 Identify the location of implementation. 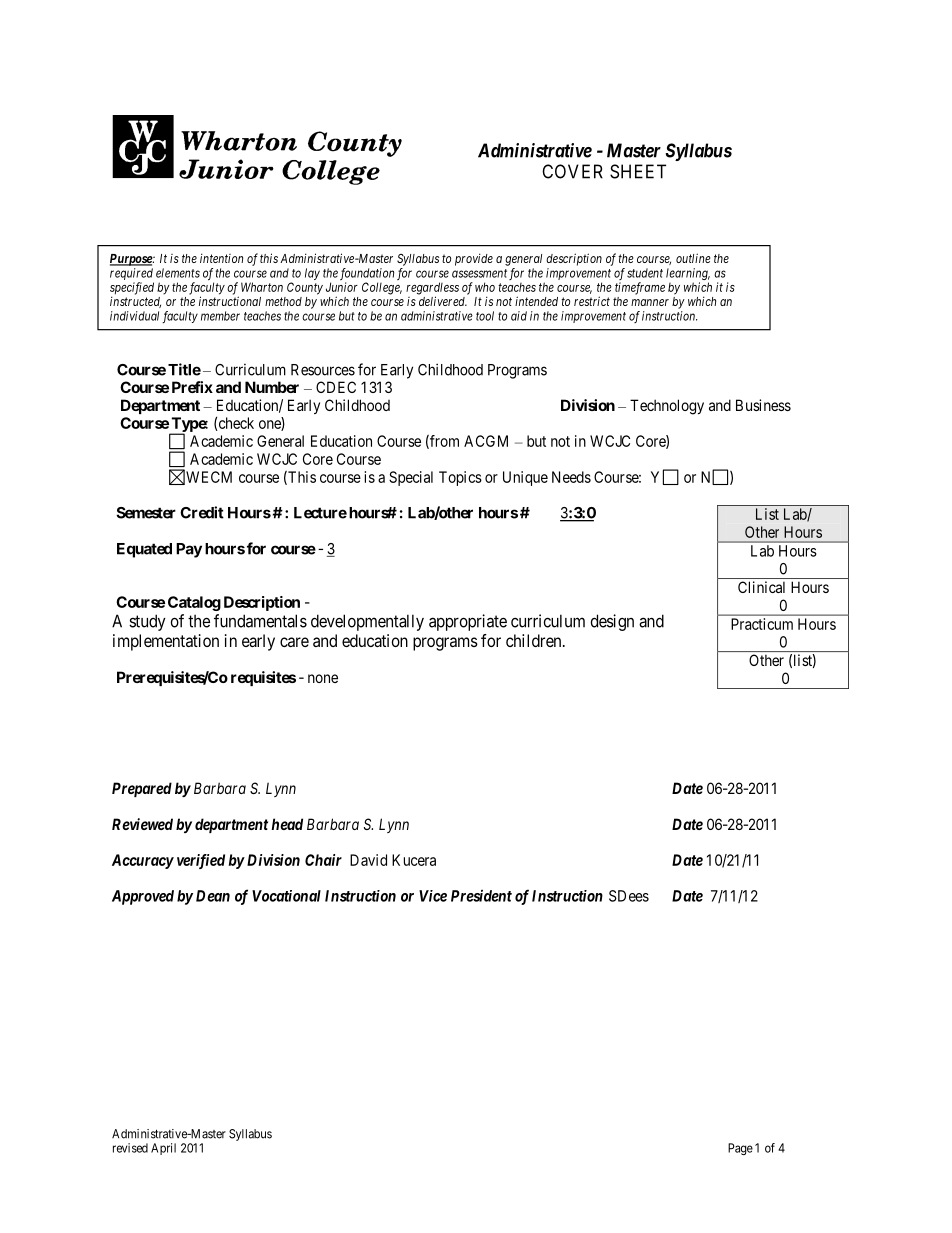
(166, 642).
